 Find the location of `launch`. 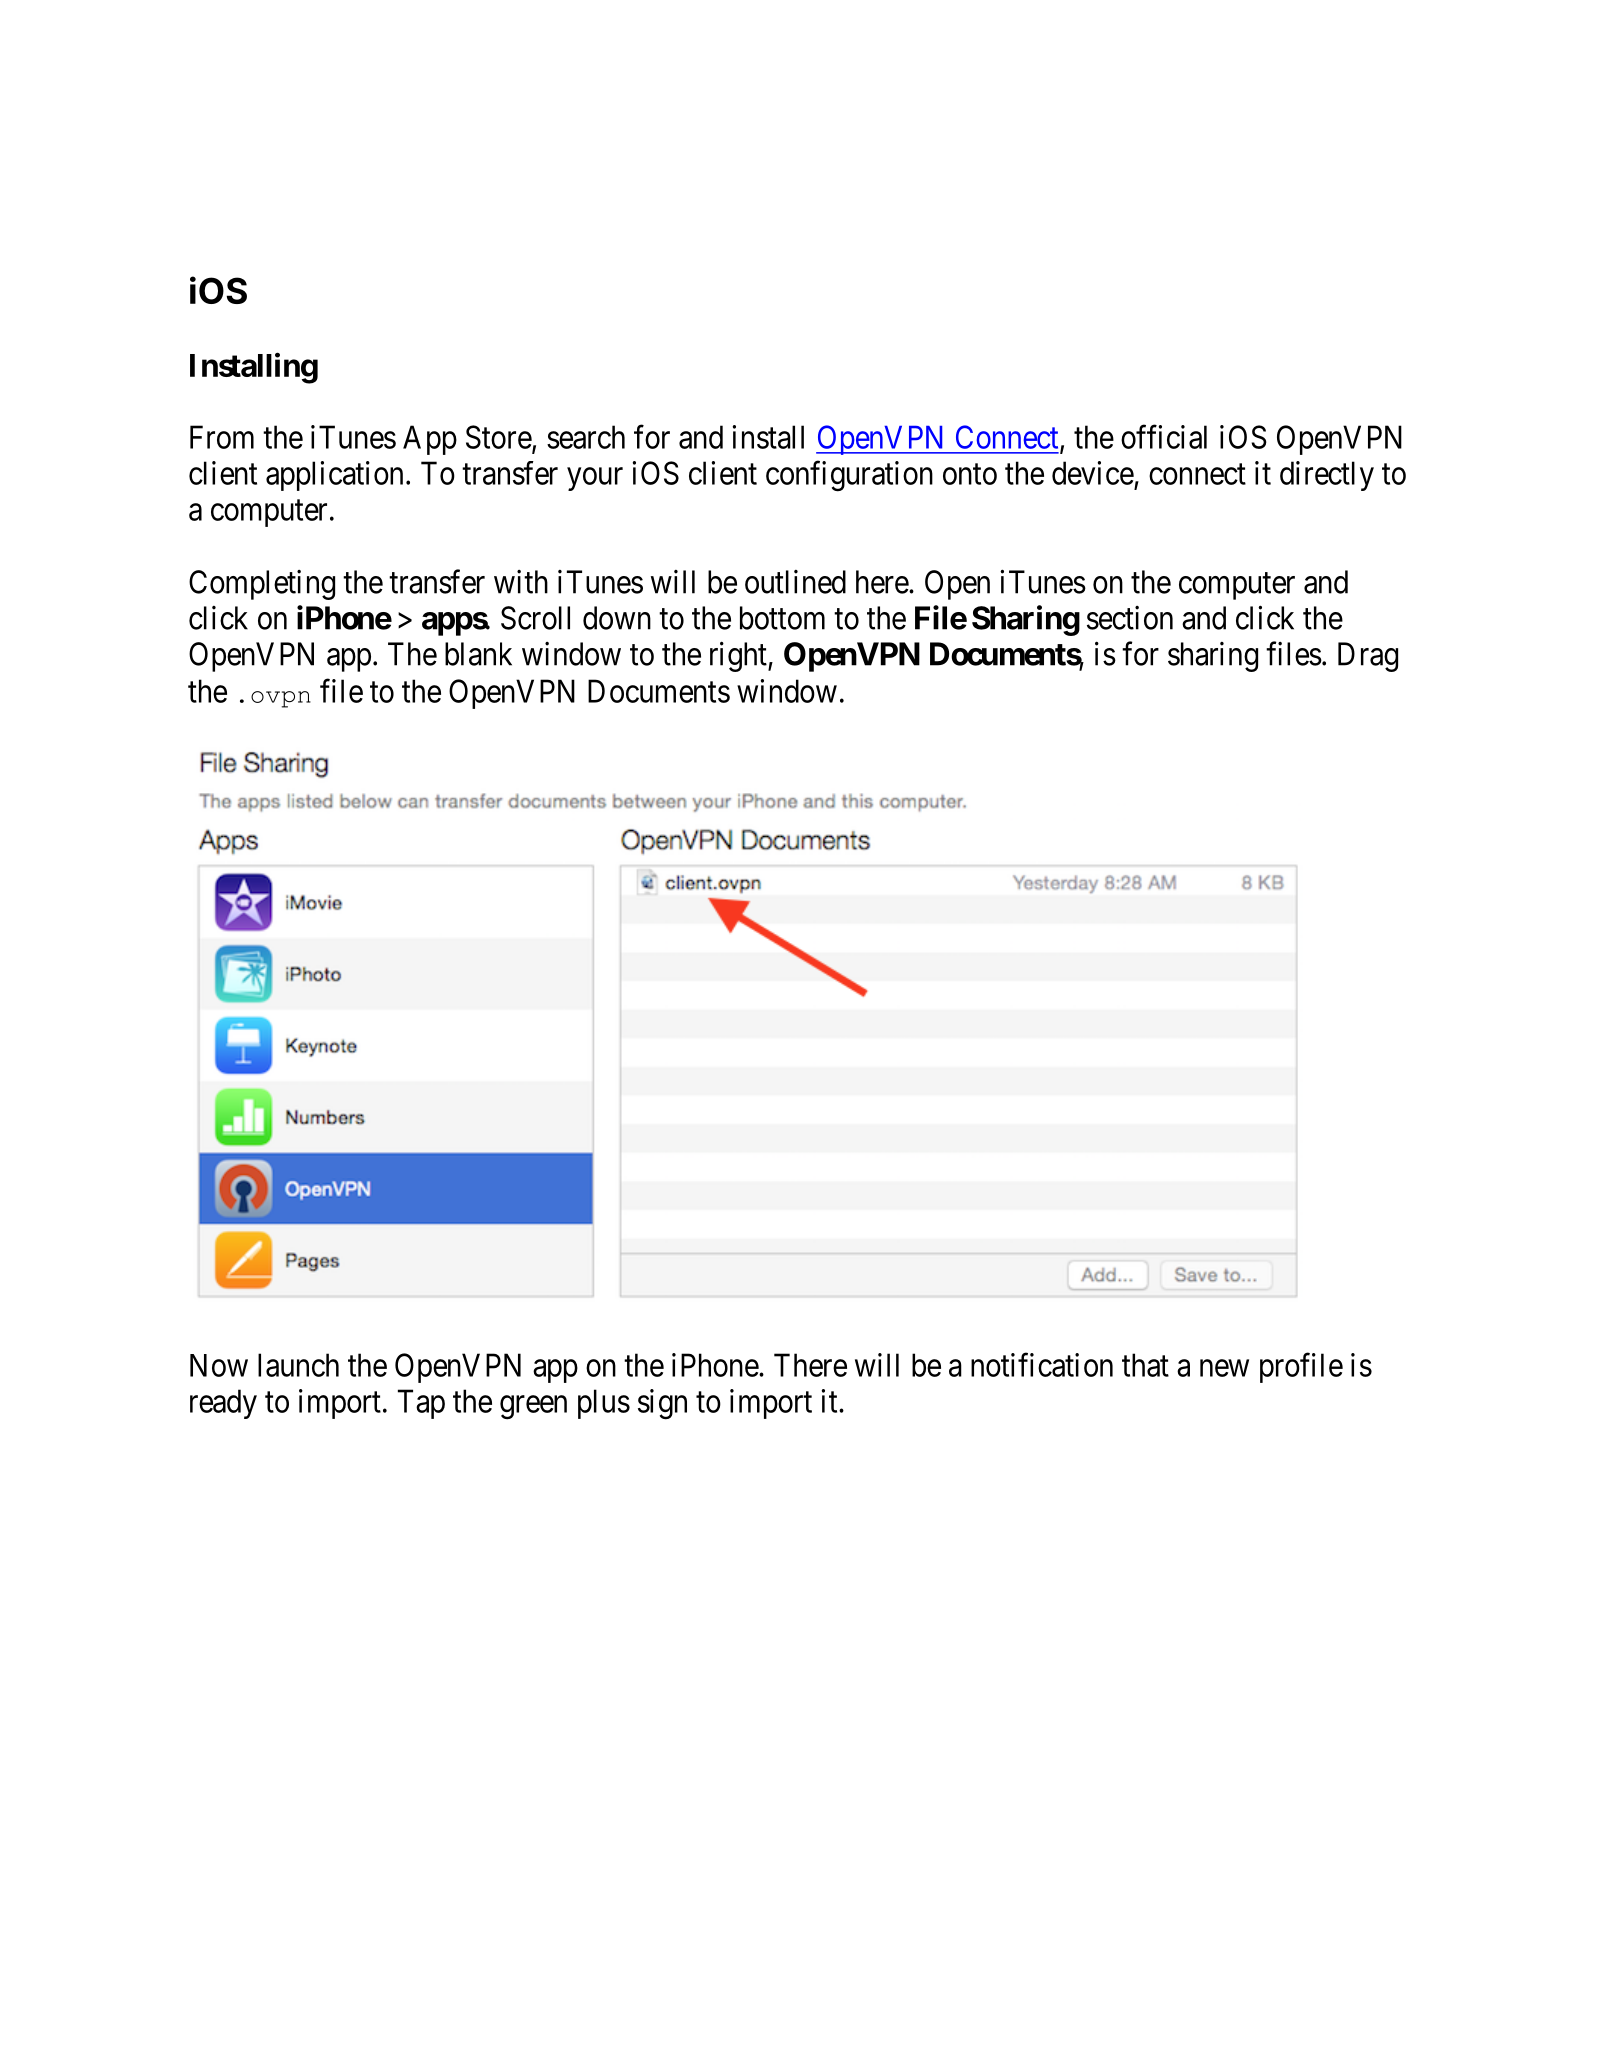

launch is located at coordinates (298, 1365).
